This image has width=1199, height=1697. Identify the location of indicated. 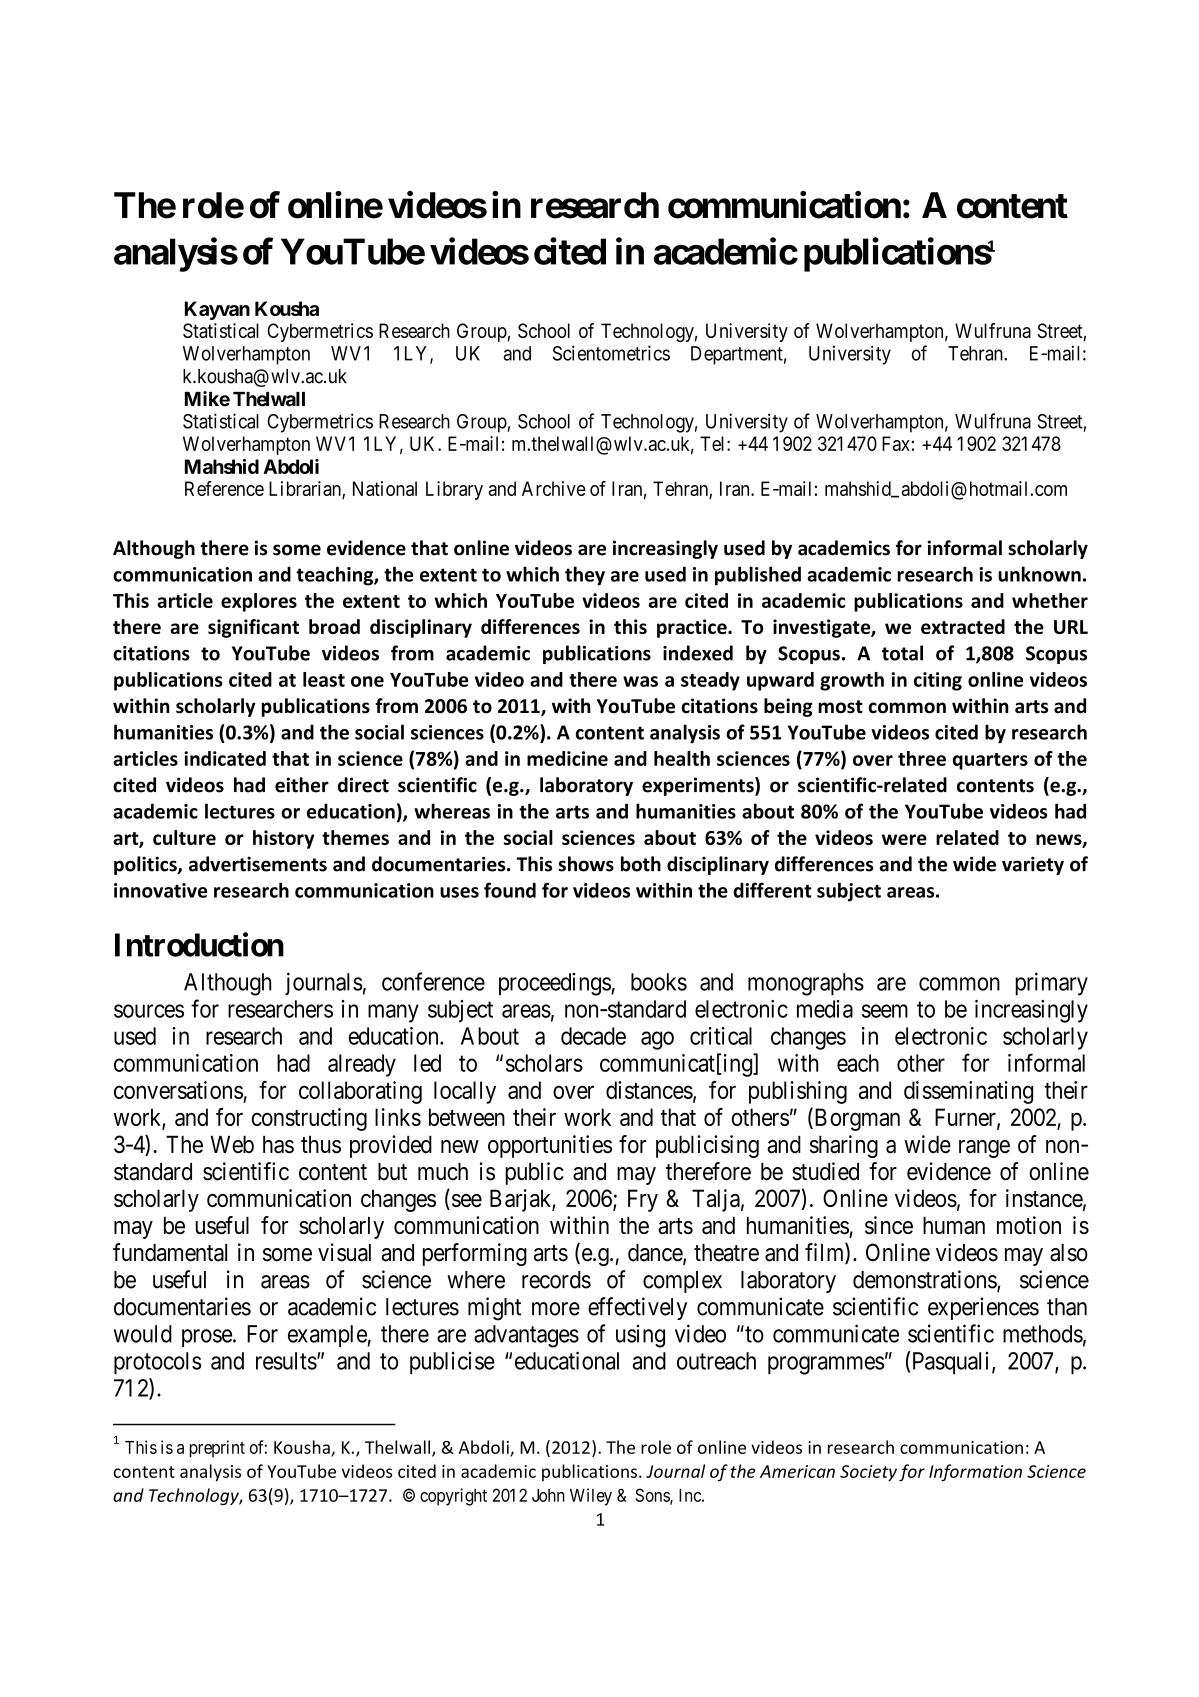
(225, 758).
